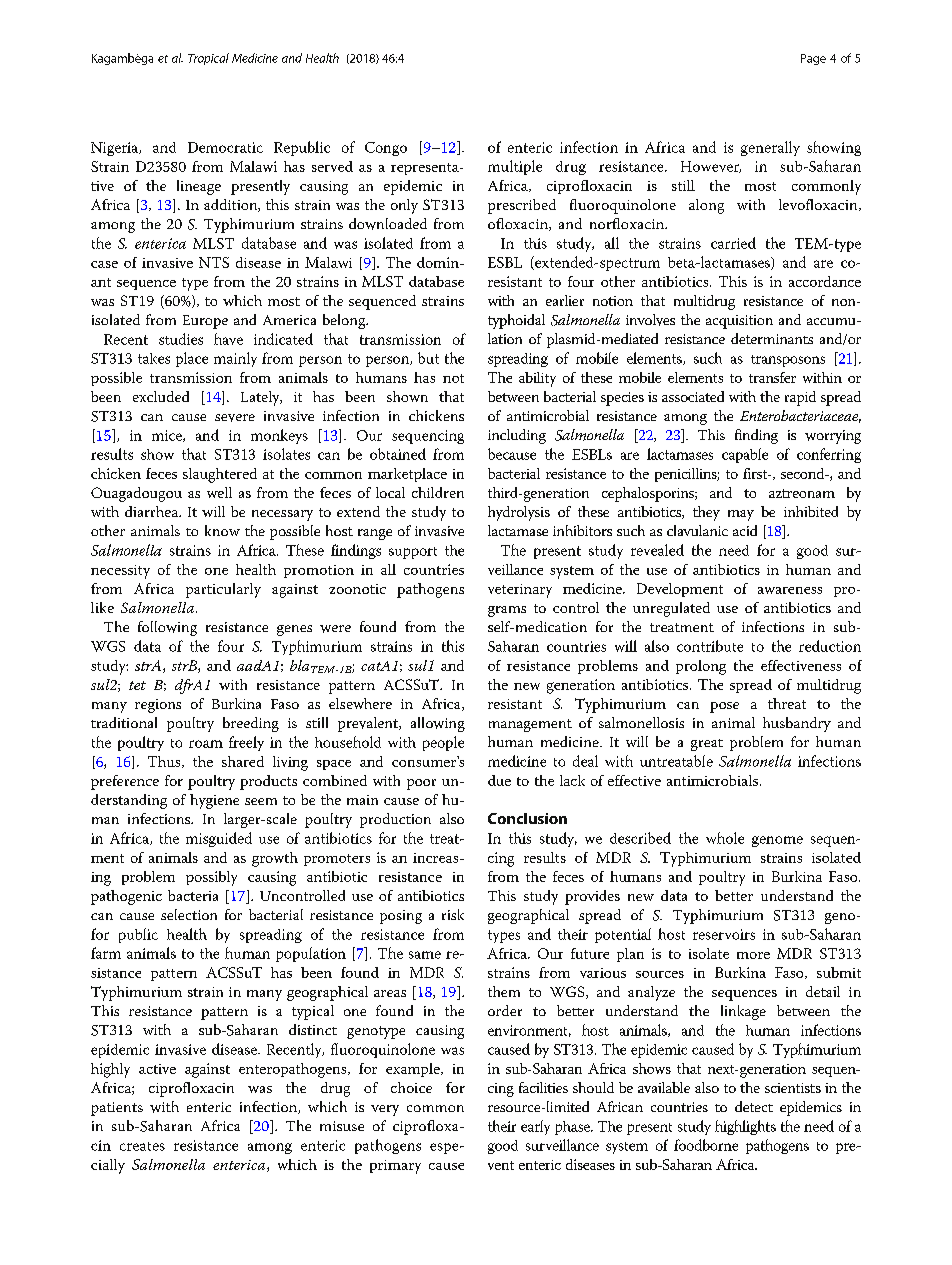 This screenshot has width=952, height=1265. What do you see at coordinates (117, 1109) in the screenshot?
I see `patients` at bounding box center [117, 1109].
